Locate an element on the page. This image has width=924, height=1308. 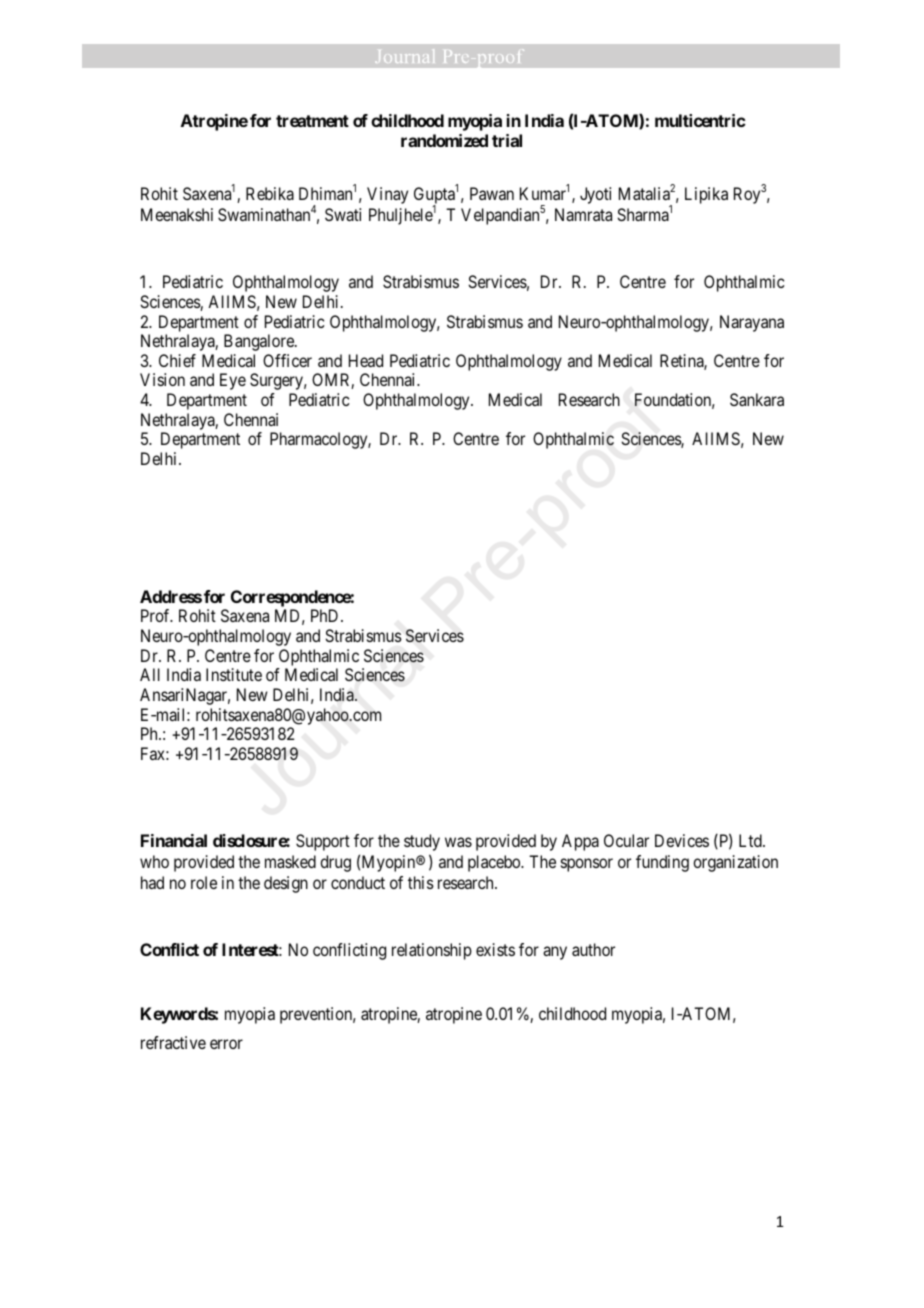
Eye is located at coordinates (233, 381).
